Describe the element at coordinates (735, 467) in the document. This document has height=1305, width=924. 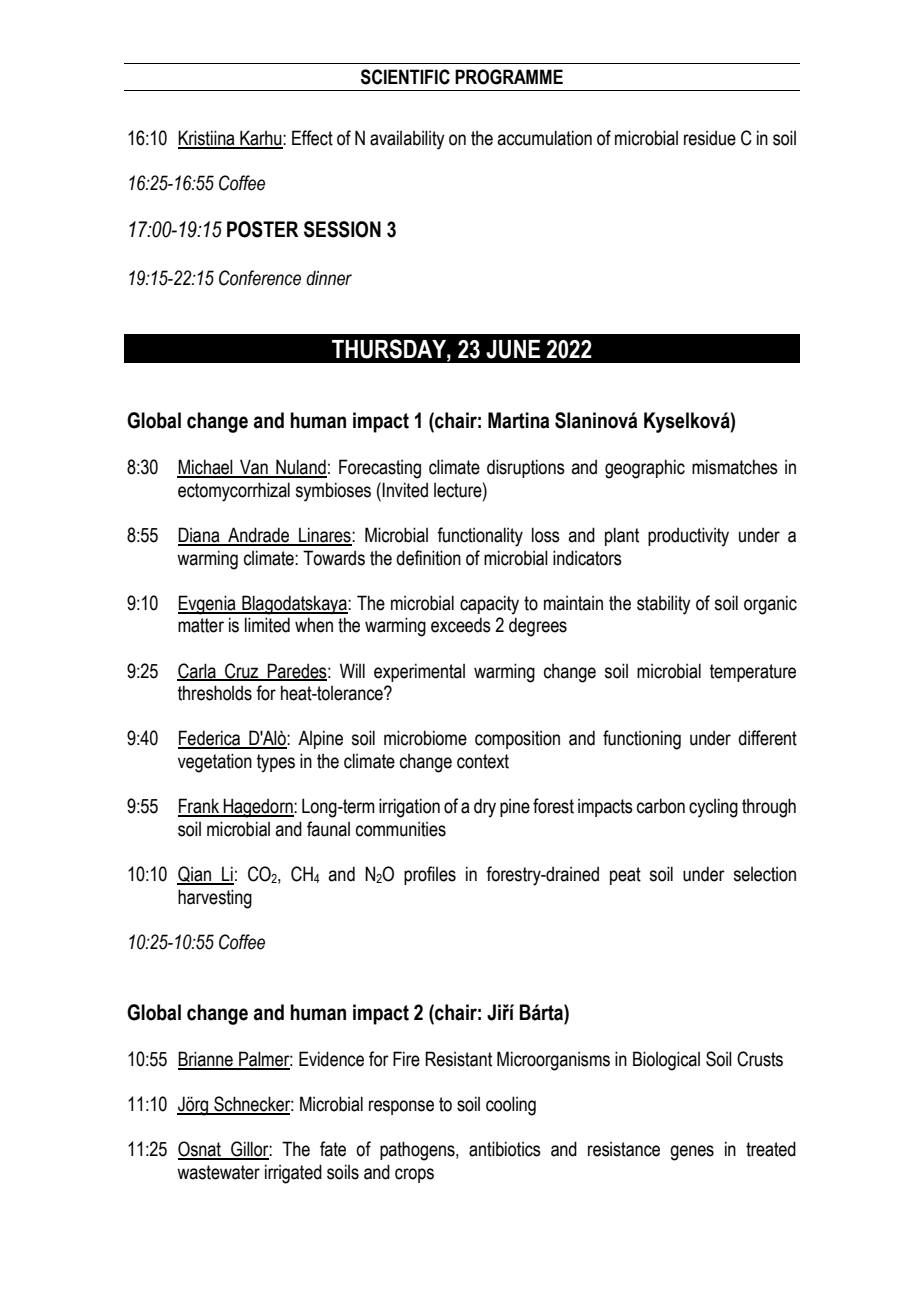
I see `mismatches` at that location.
